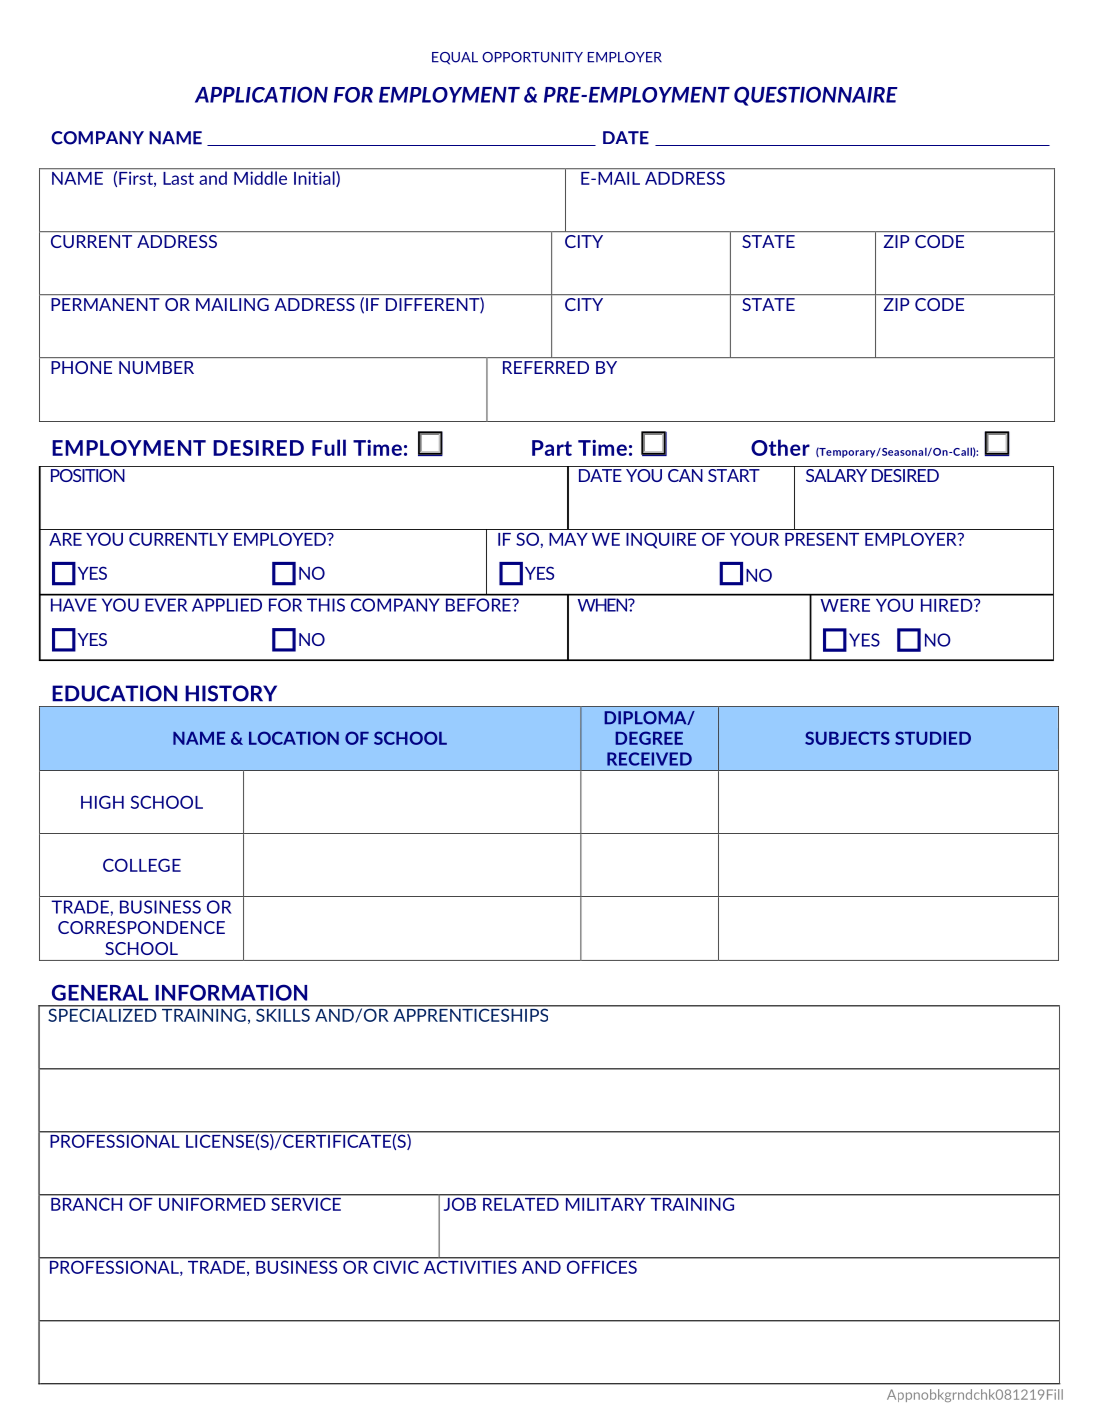 This image has width=1101, height=1425. What do you see at coordinates (649, 759) in the image?
I see `RECEIVED` at bounding box center [649, 759].
